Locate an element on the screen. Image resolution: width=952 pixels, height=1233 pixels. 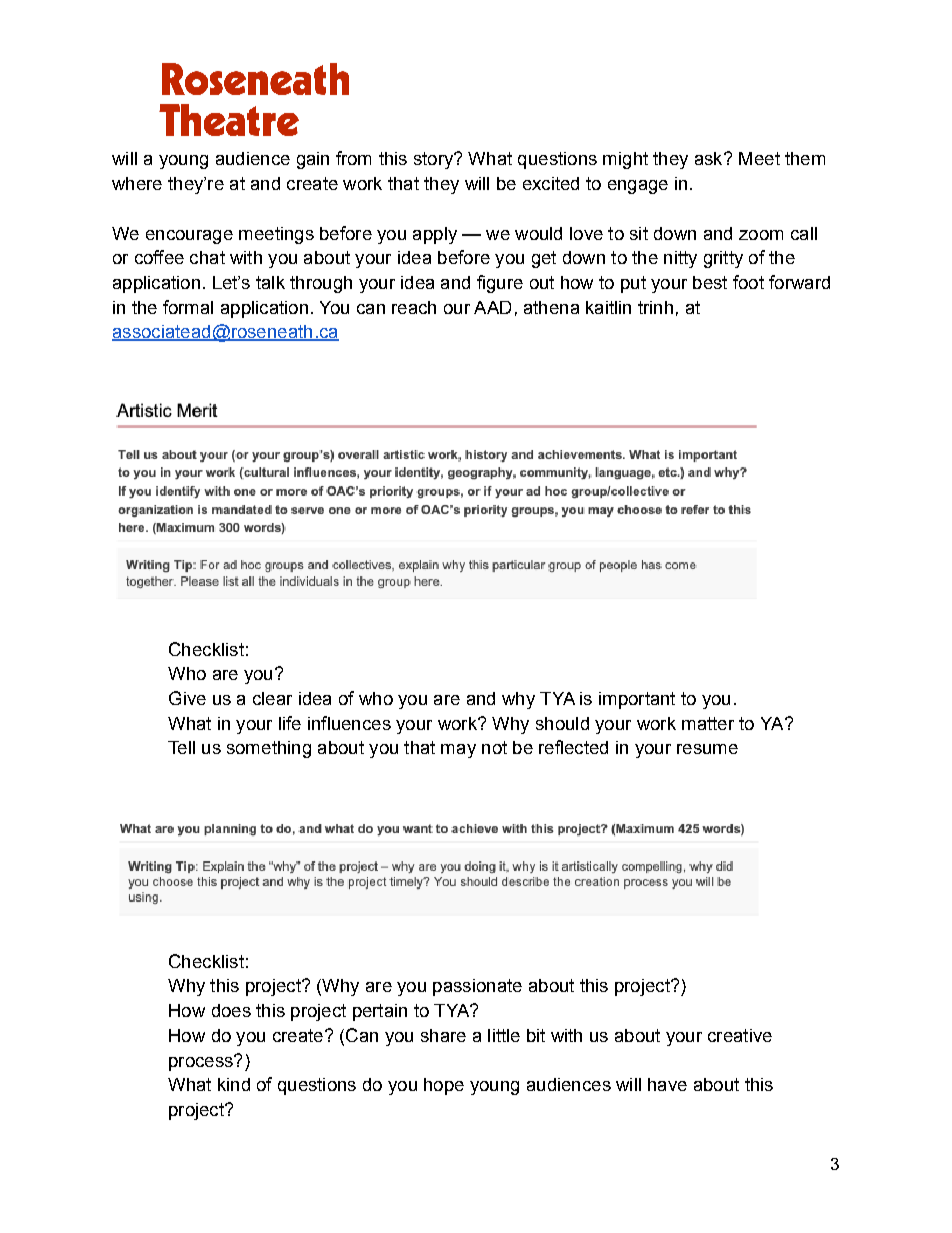
creative is located at coordinates (740, 1035).
